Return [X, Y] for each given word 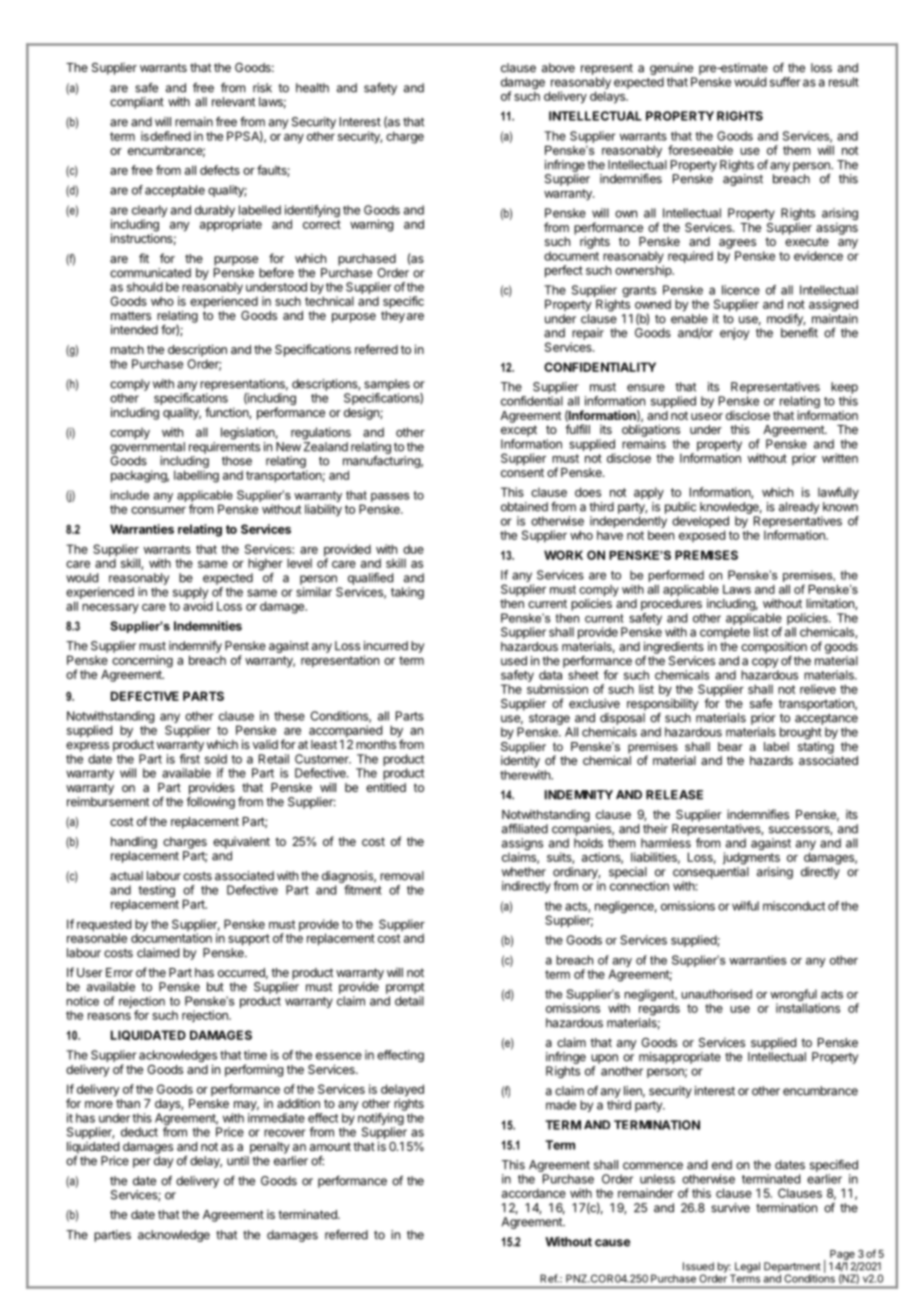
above [558, 68]
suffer [785, 82]
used [514, 661]
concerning [142, 661]
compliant [137, 103]
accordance [534, 1193]
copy [765, 663]
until [238, 1161]
